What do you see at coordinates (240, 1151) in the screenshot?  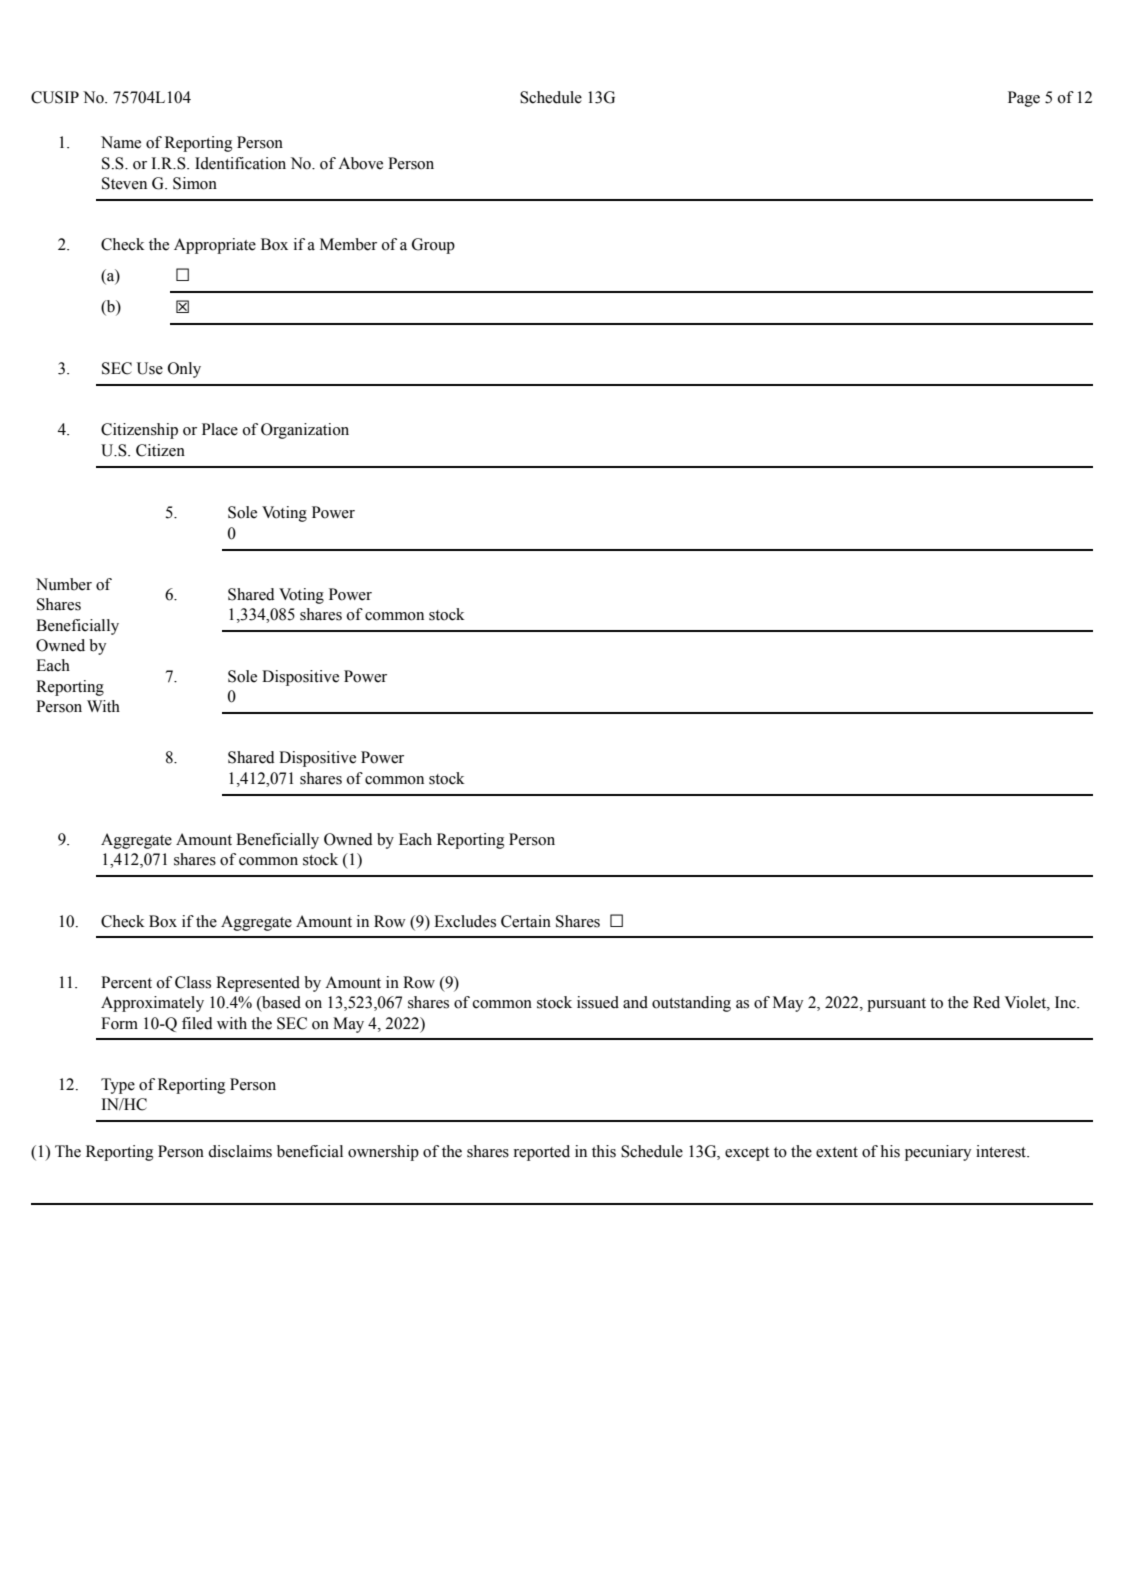 I see `disclaims` at bounding box center [240, 1151].
